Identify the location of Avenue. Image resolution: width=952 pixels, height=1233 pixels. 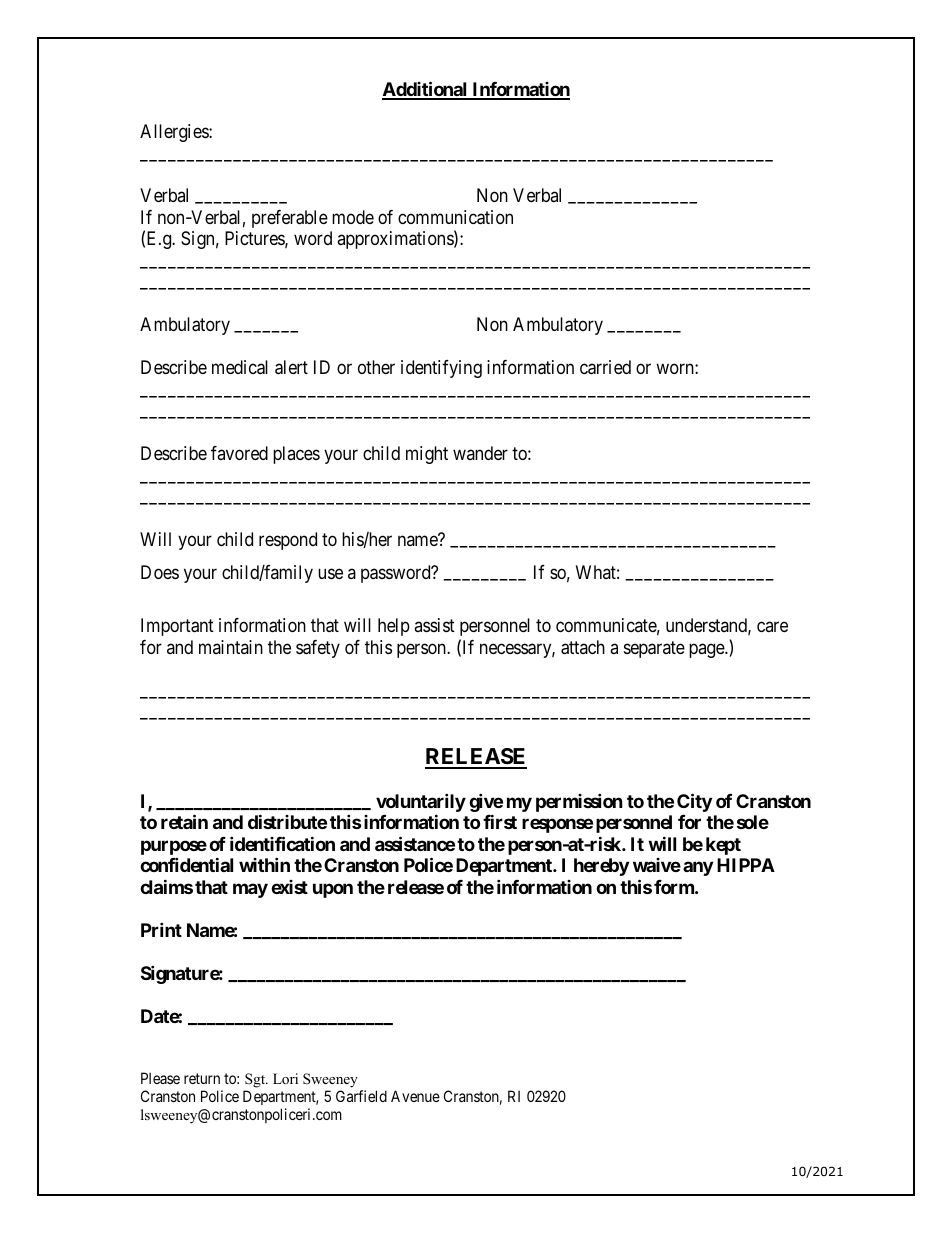
(415, 1096).
